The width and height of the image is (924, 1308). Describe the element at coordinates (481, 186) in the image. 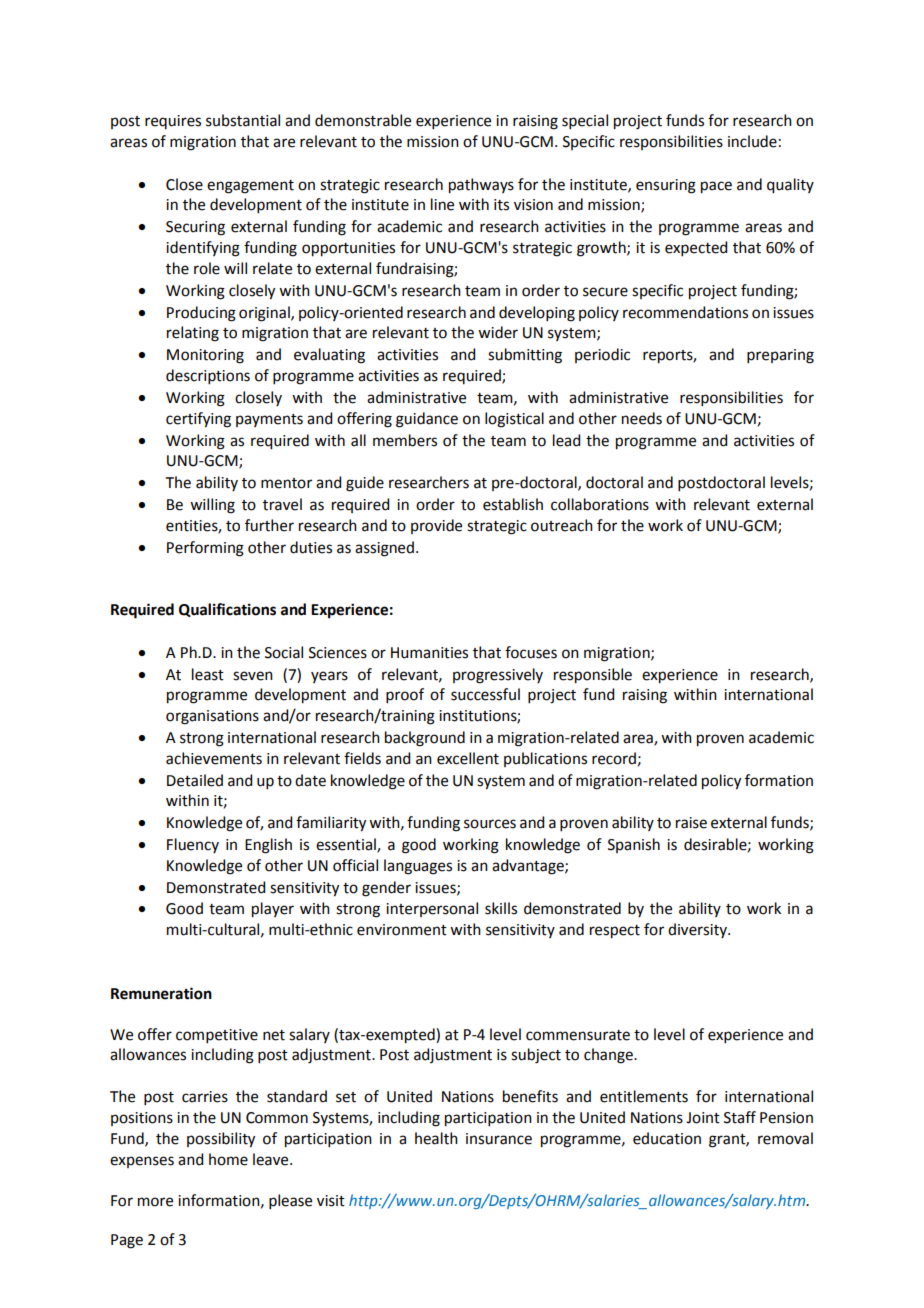

I see `pathways` at that location.
